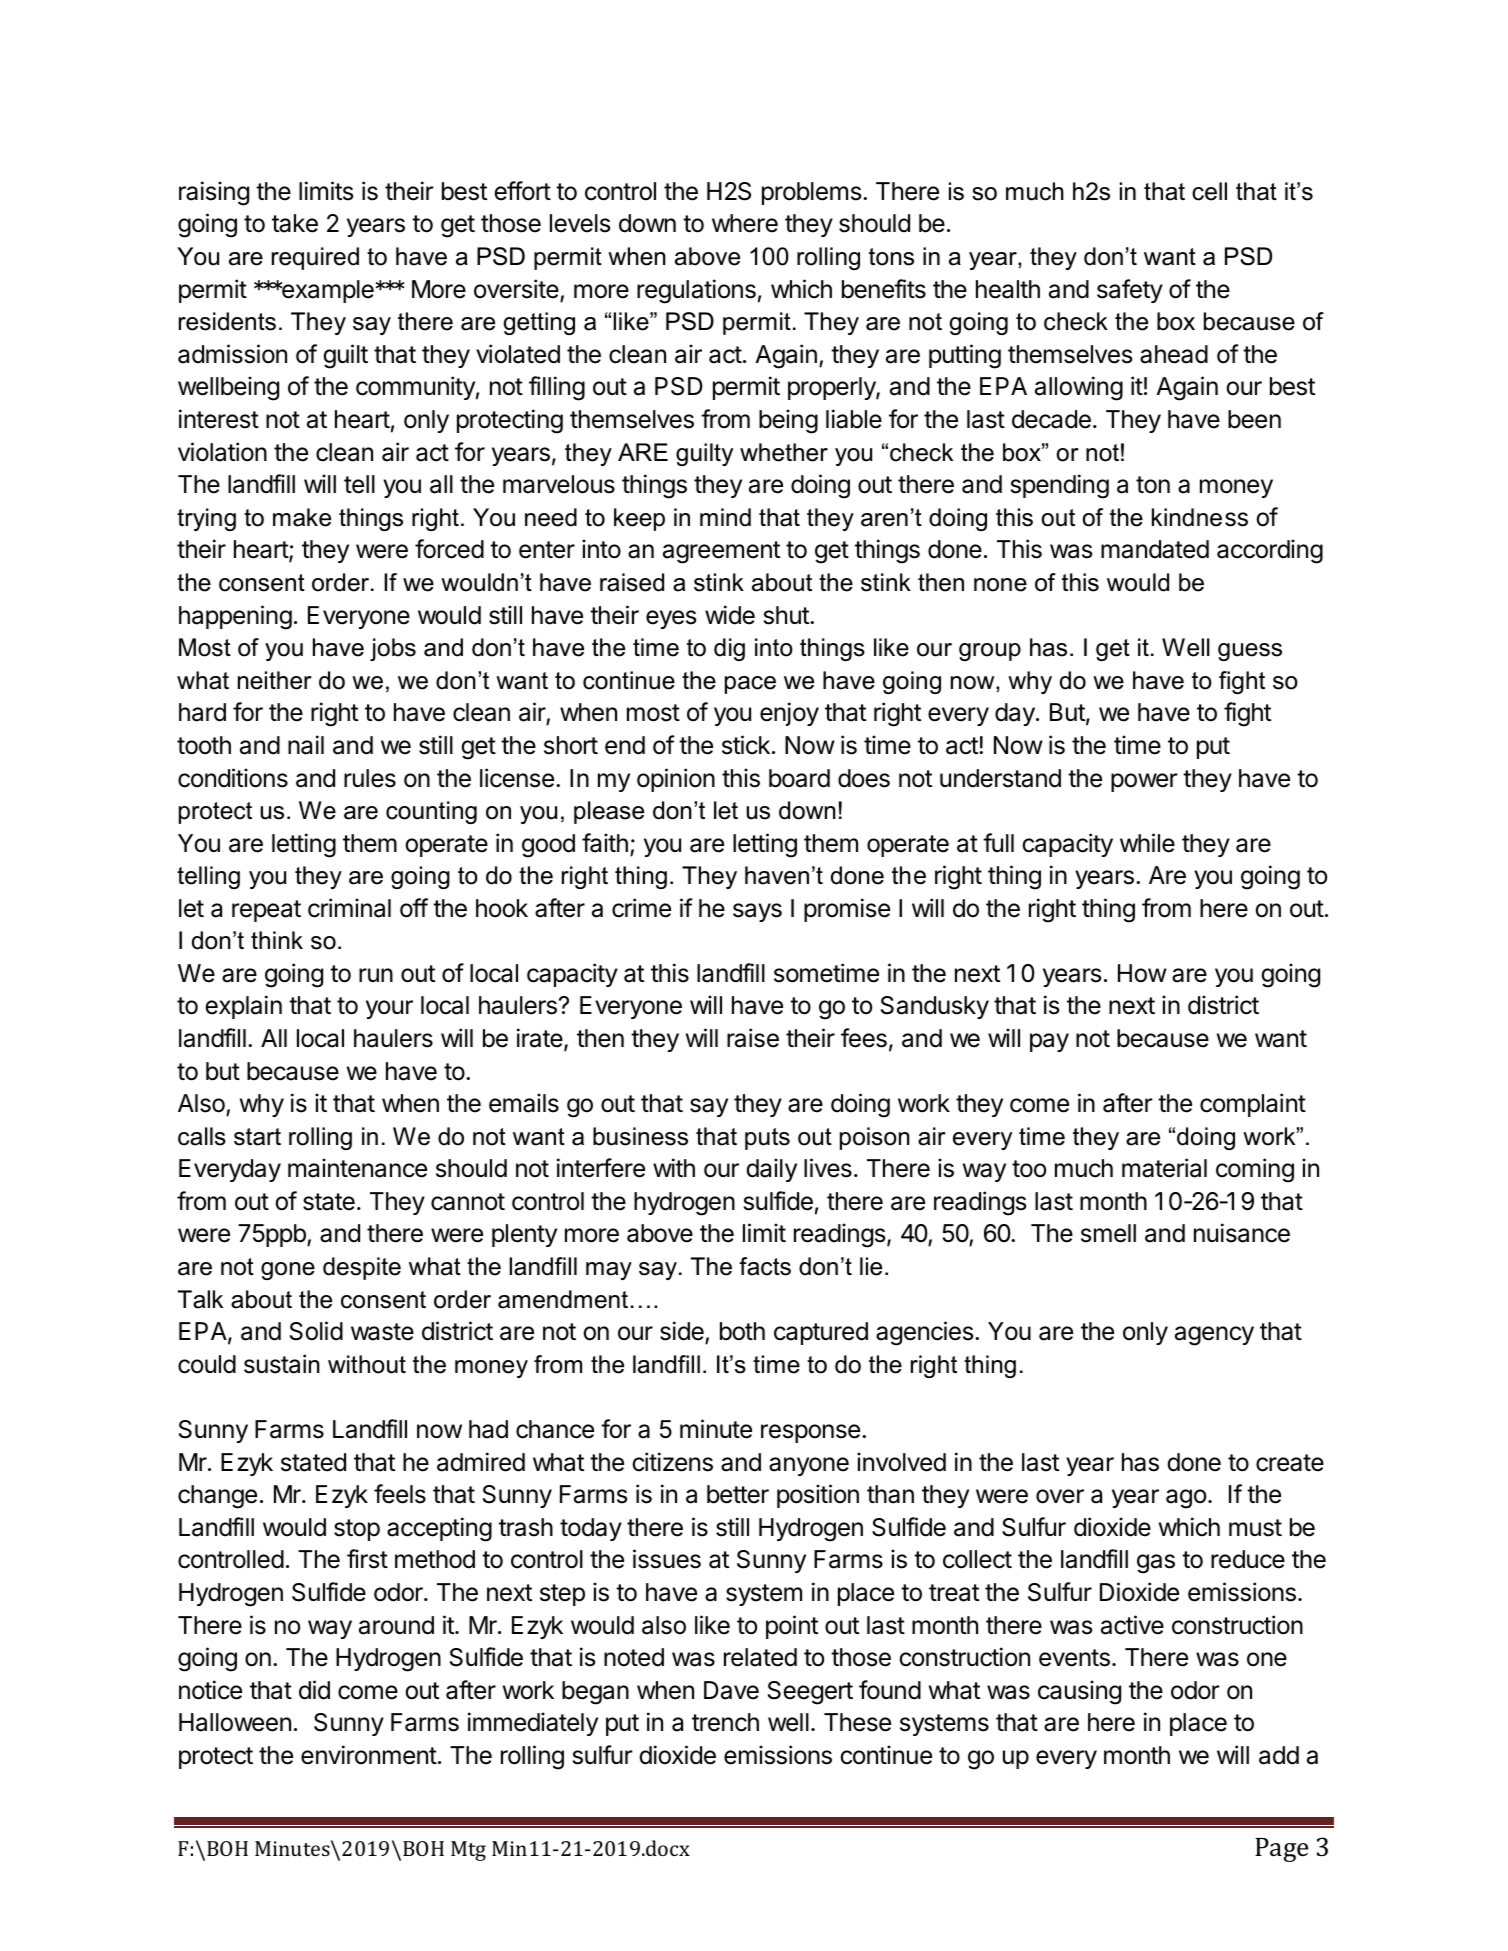 This image has height=1951, width=1508. Describe the element at coordinates (864, 1038) in the image. I see `fees` at that location.
